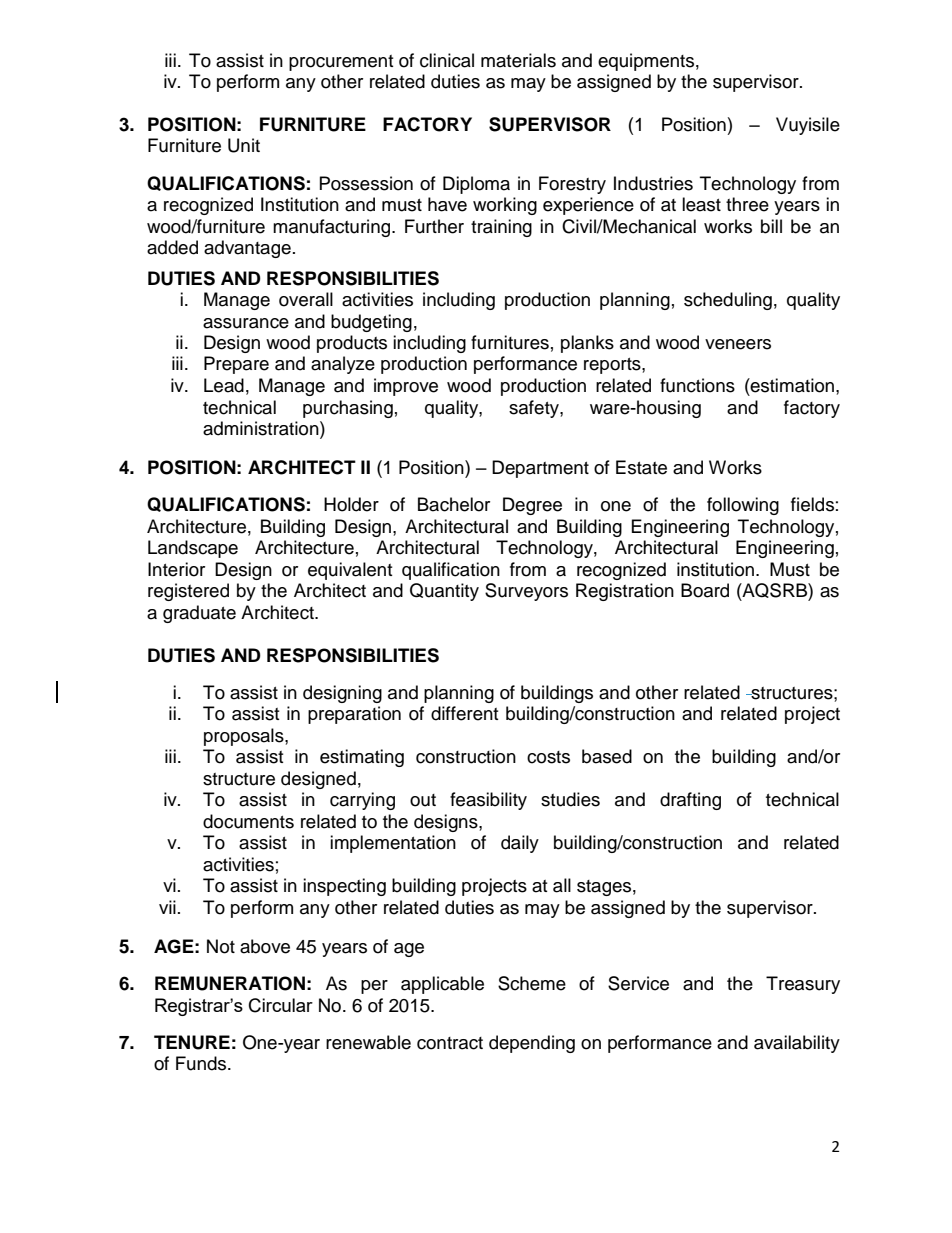  I want to click on functions, so click(697, 385).
